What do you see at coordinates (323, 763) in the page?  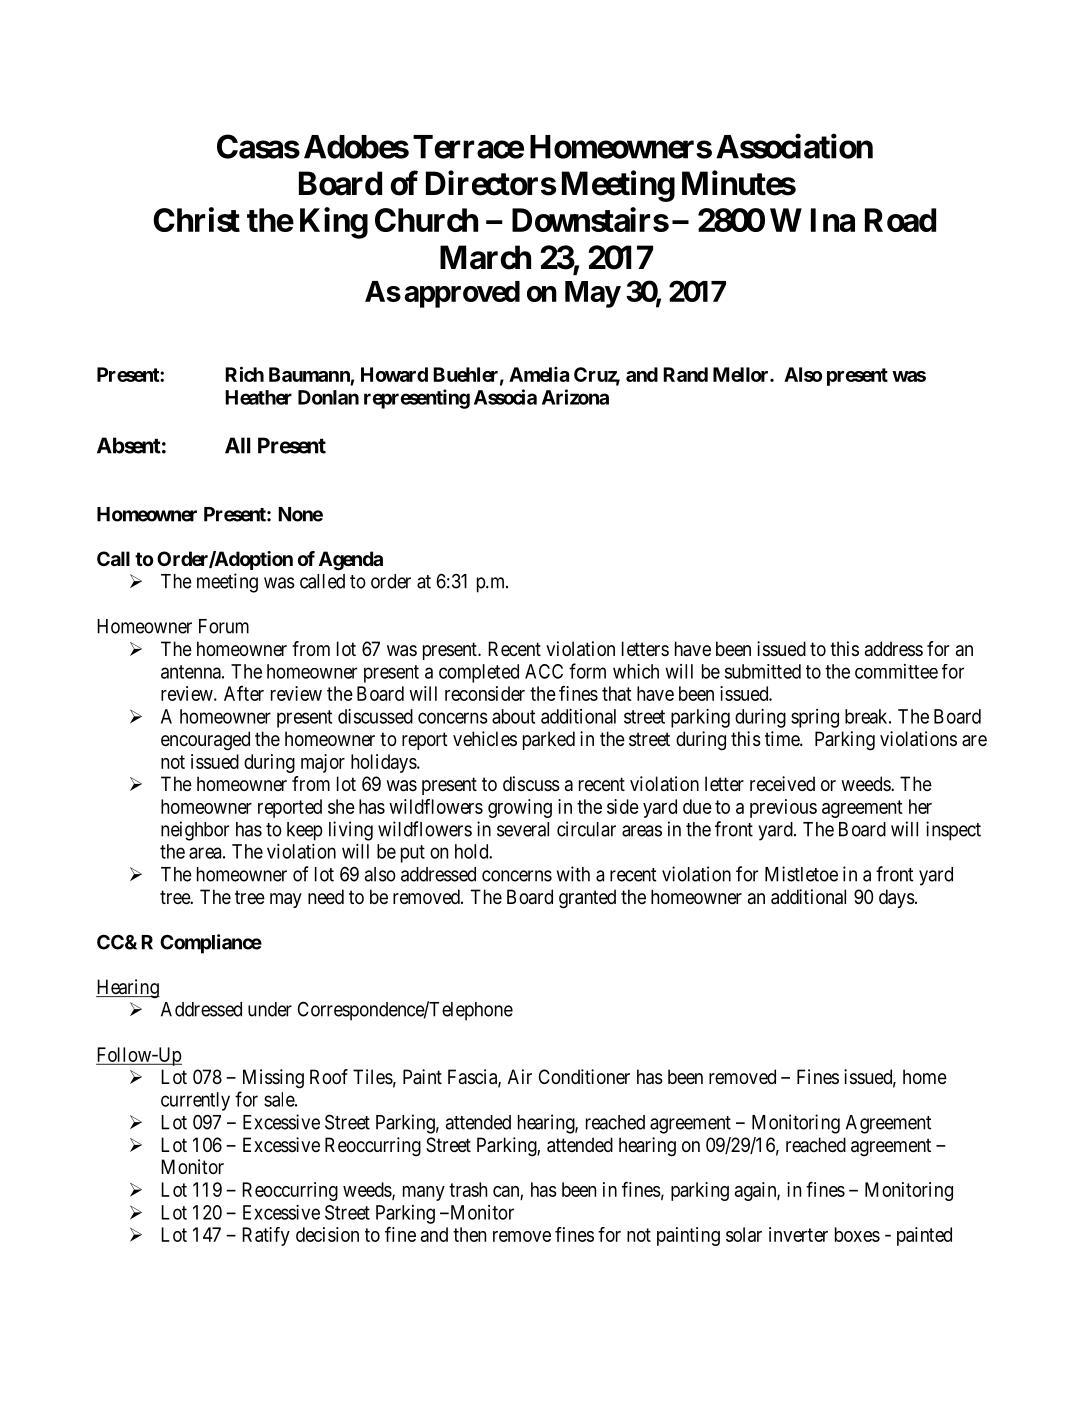 I see `major` at bounding box center [323, 763].
